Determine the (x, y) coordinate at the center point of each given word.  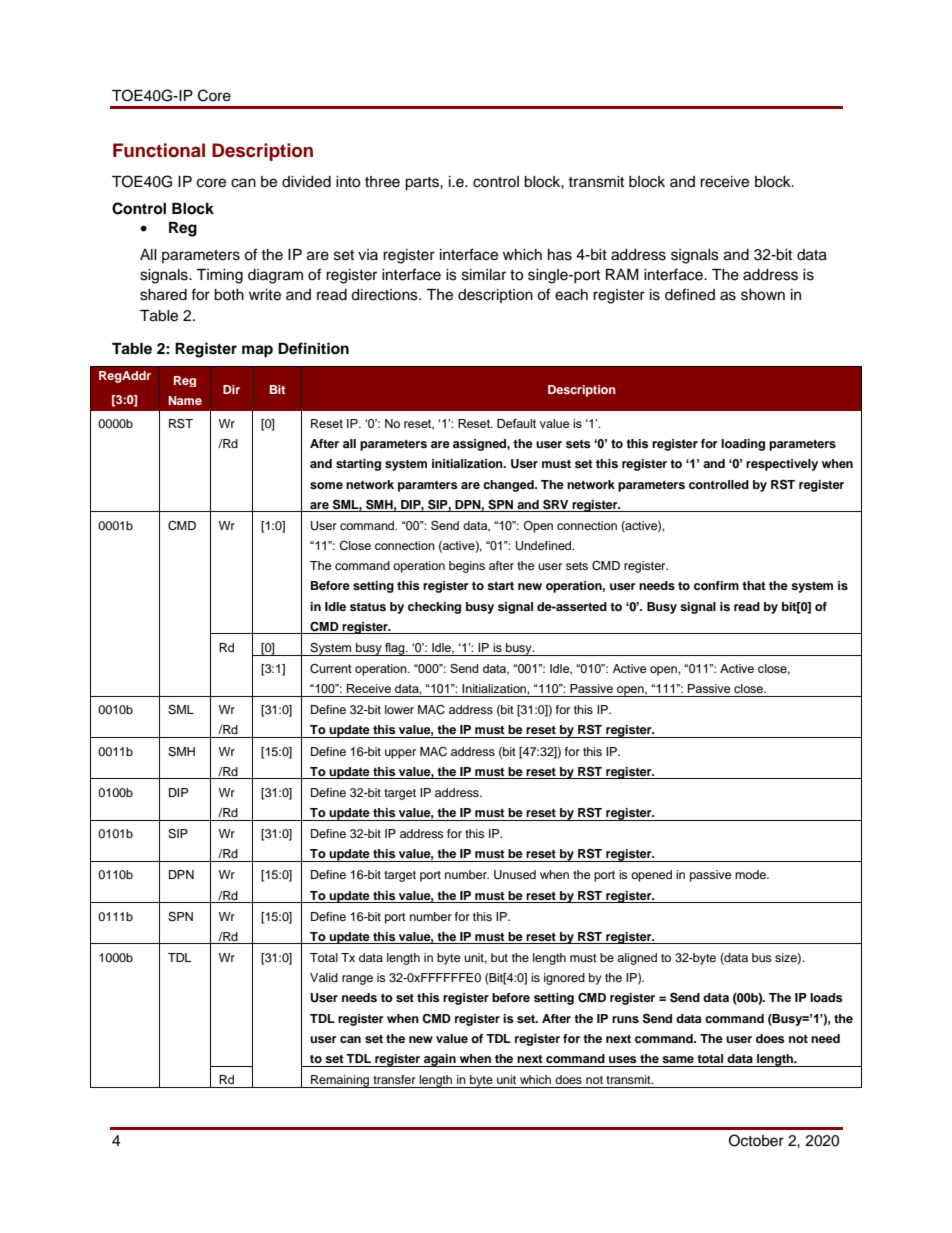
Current (331, 669)
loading (743, 445)
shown (763, 295)
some (326, 485)
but (499, 957)
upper (400, 754)
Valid (324, 977)
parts (423, 184)
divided (306, 182)
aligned (637, 959)
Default (516, 423)
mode (751, 874)
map (257, 351)
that (754, 585)
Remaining (340, 1081)
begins (467, 567)
